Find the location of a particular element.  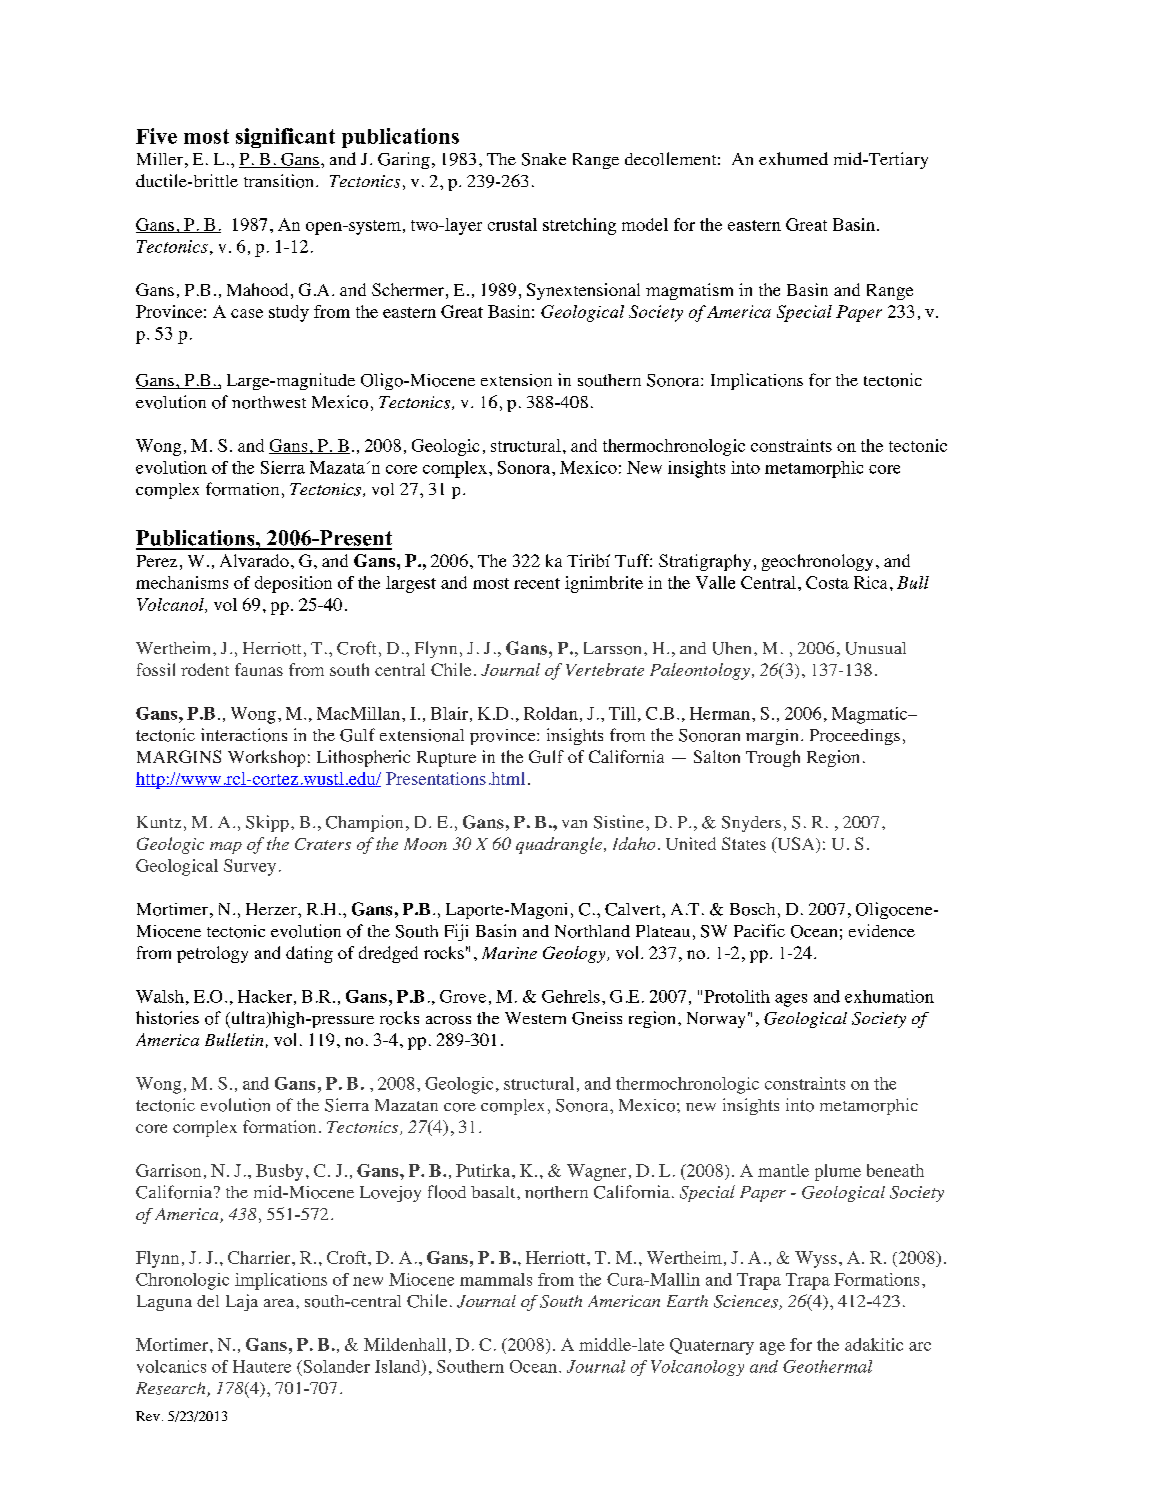

van is located at coordinates (574, 824).
